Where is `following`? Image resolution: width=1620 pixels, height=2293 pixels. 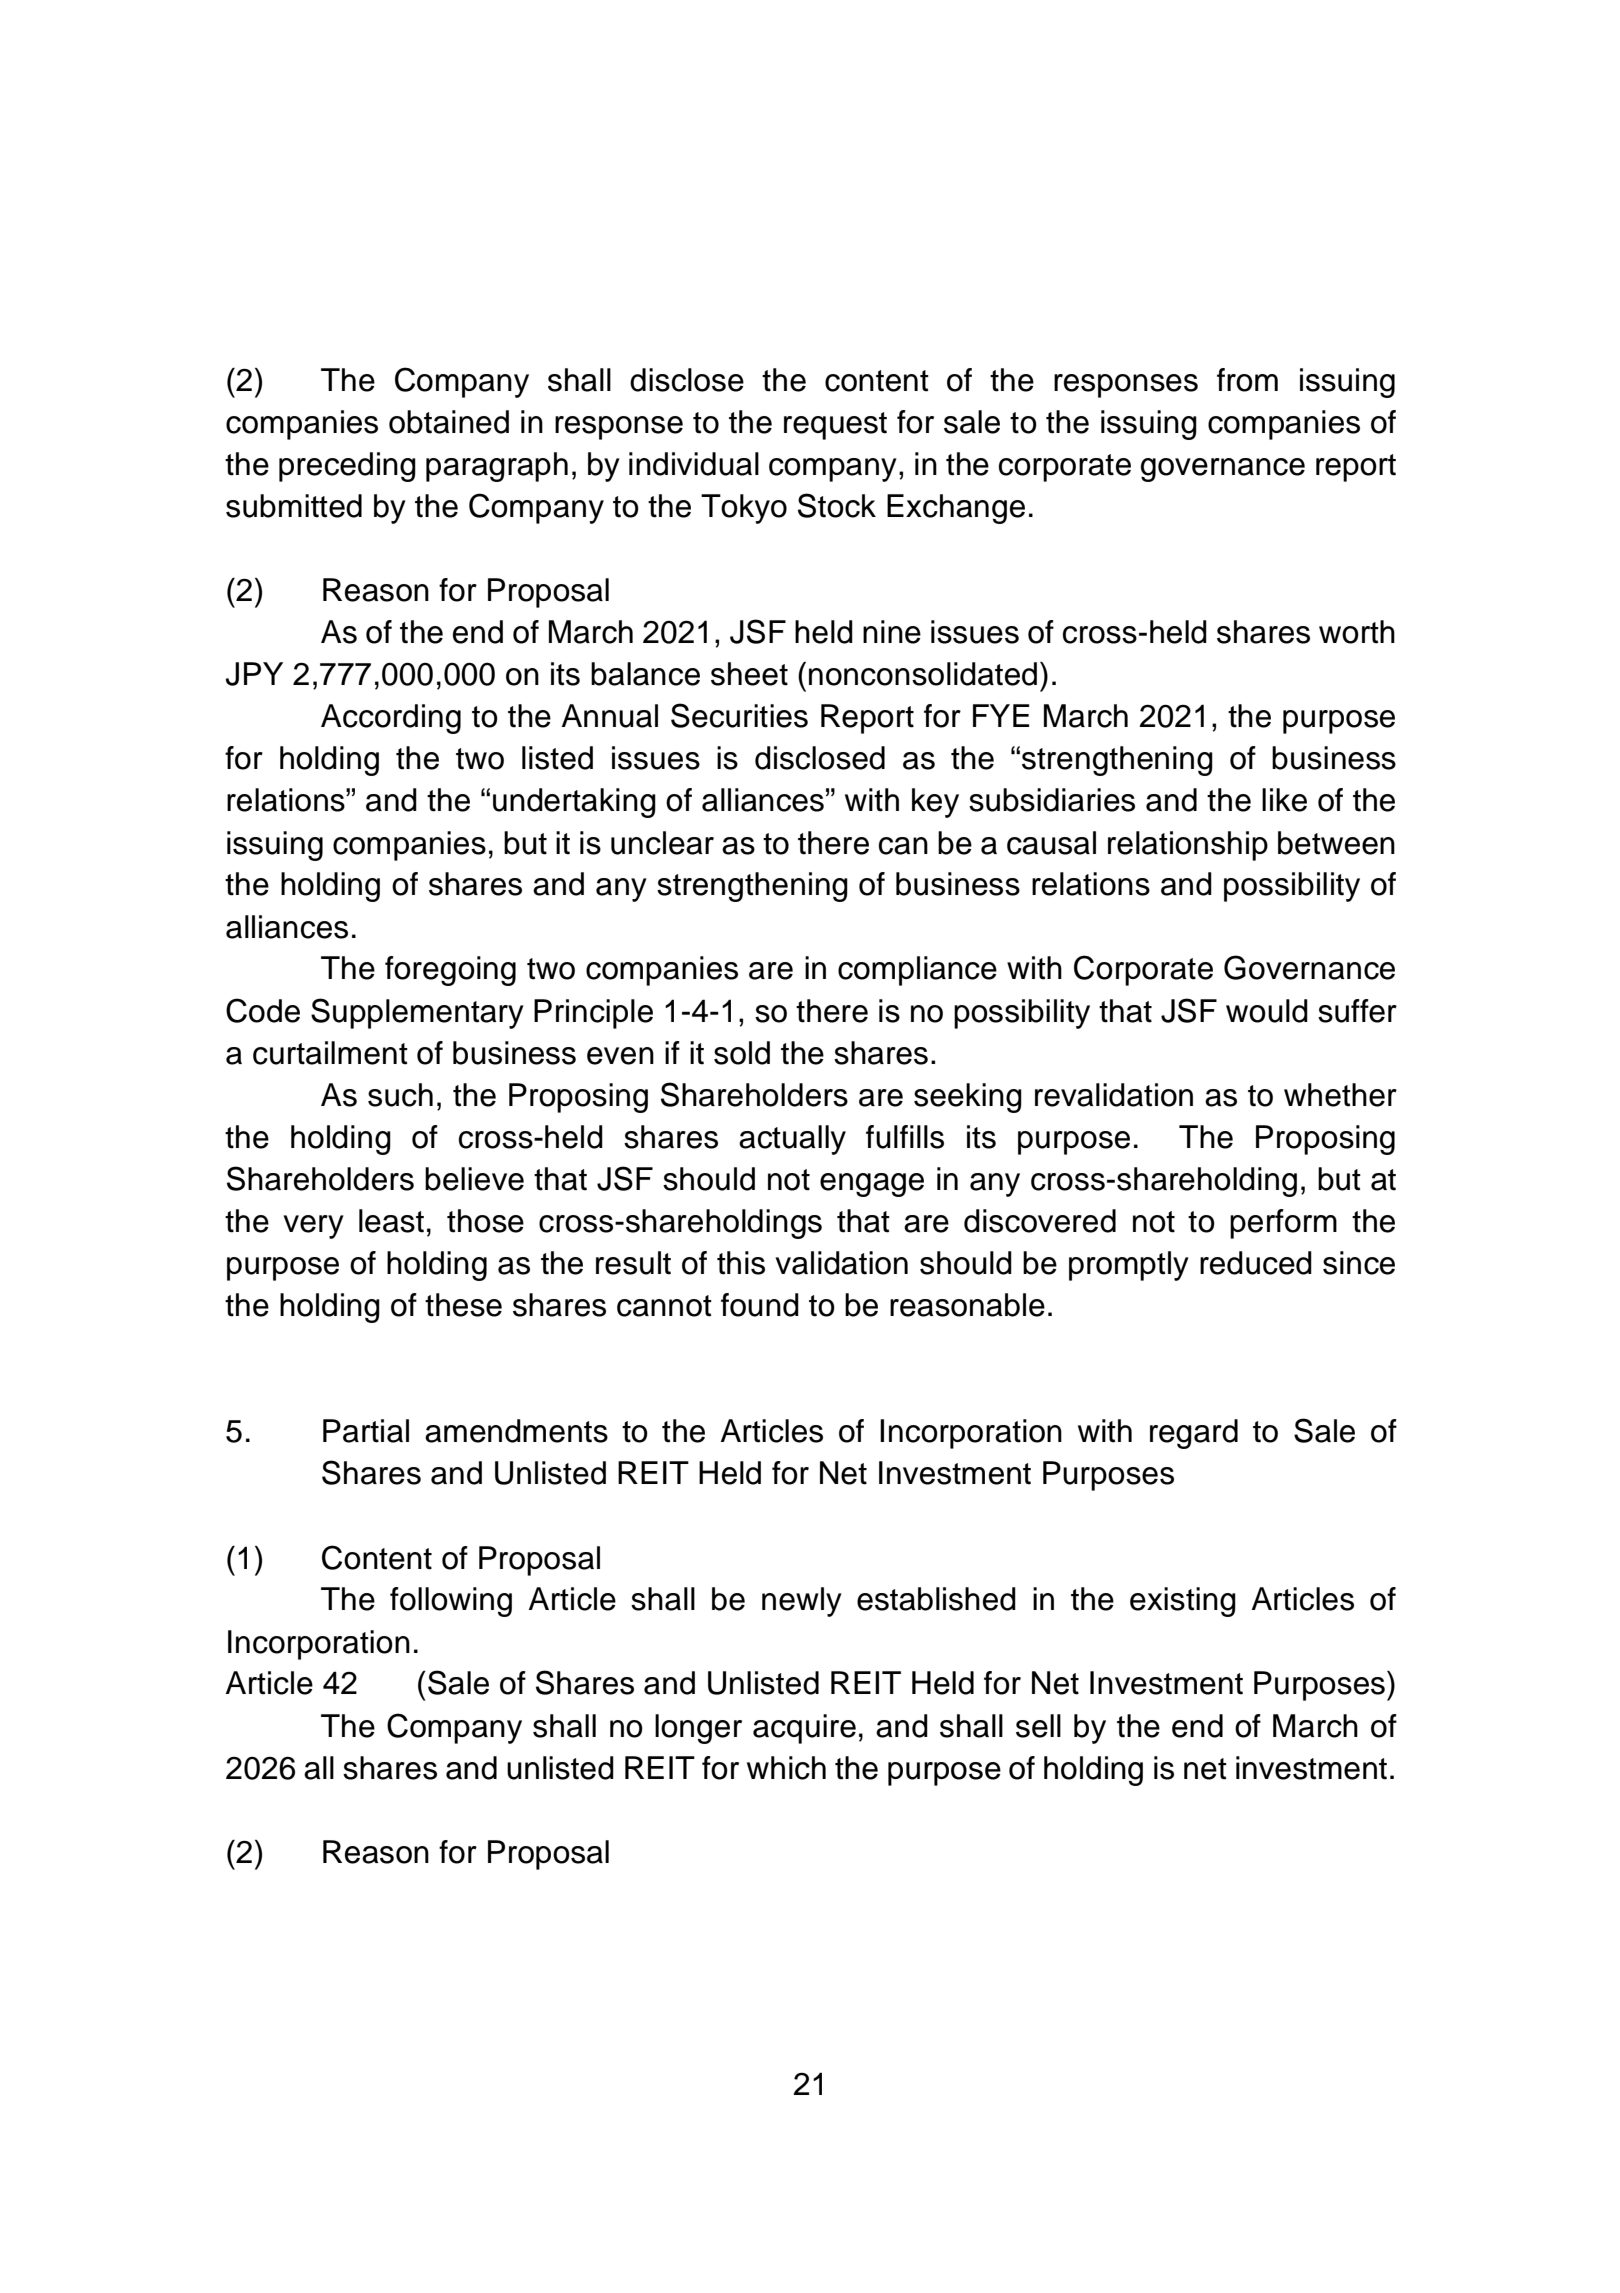
following is located at coordinates (451, 1602).
